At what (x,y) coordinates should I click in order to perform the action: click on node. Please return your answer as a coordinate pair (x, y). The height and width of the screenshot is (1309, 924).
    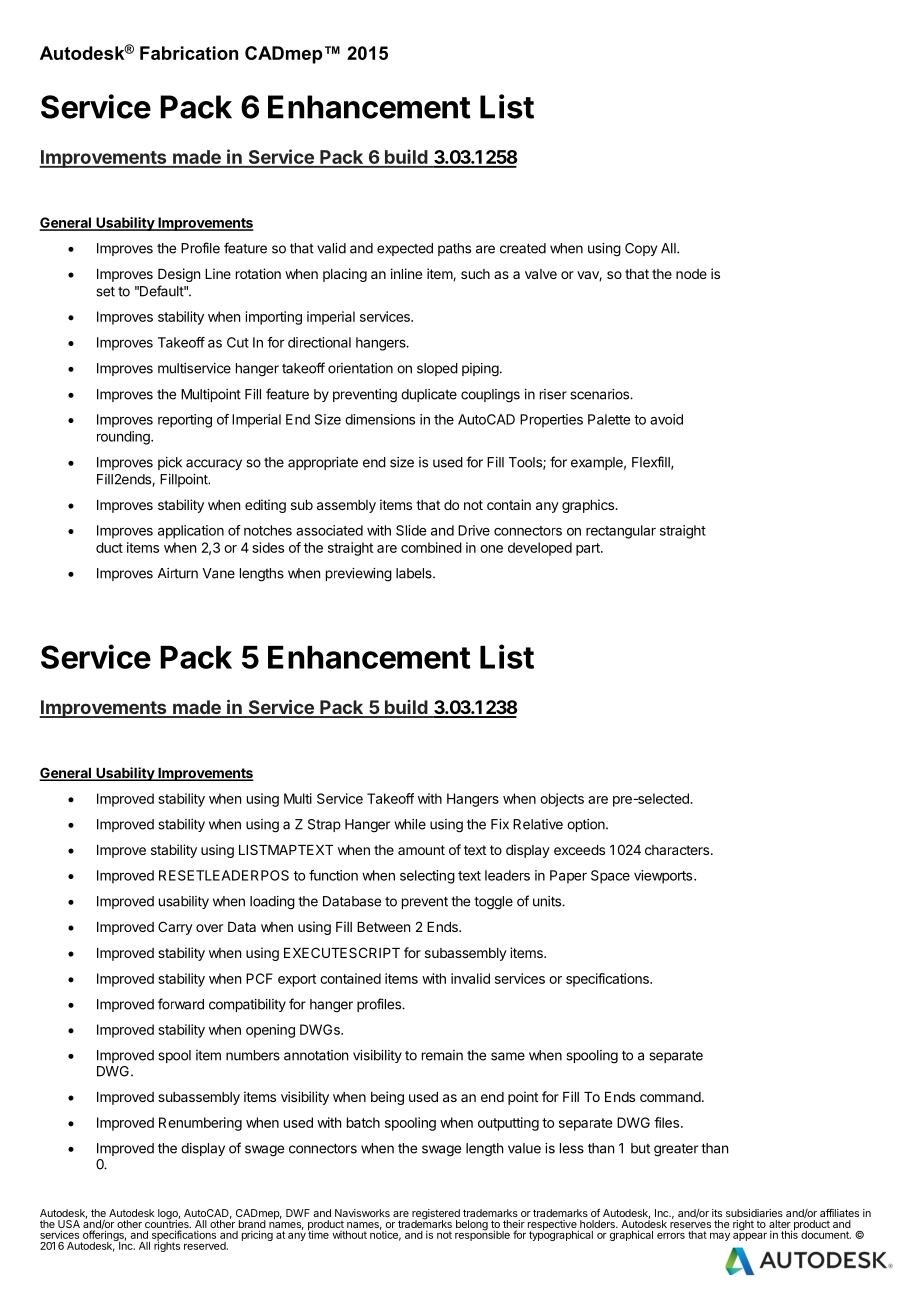
    Looking at the image, I should click on (691, 274).
